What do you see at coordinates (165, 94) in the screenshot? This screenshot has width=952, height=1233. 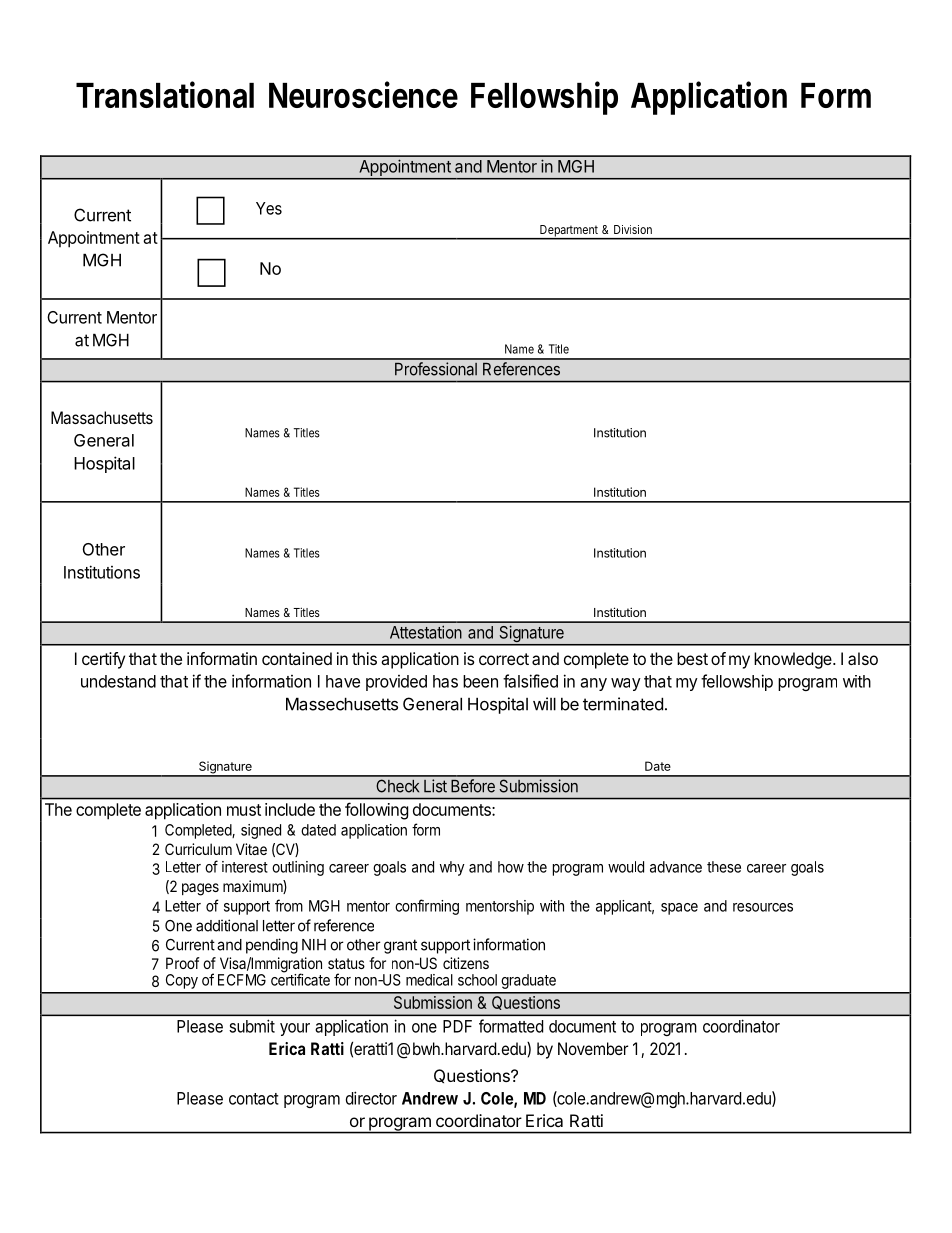 I see `Translational` at bounding box center [165, 94].
